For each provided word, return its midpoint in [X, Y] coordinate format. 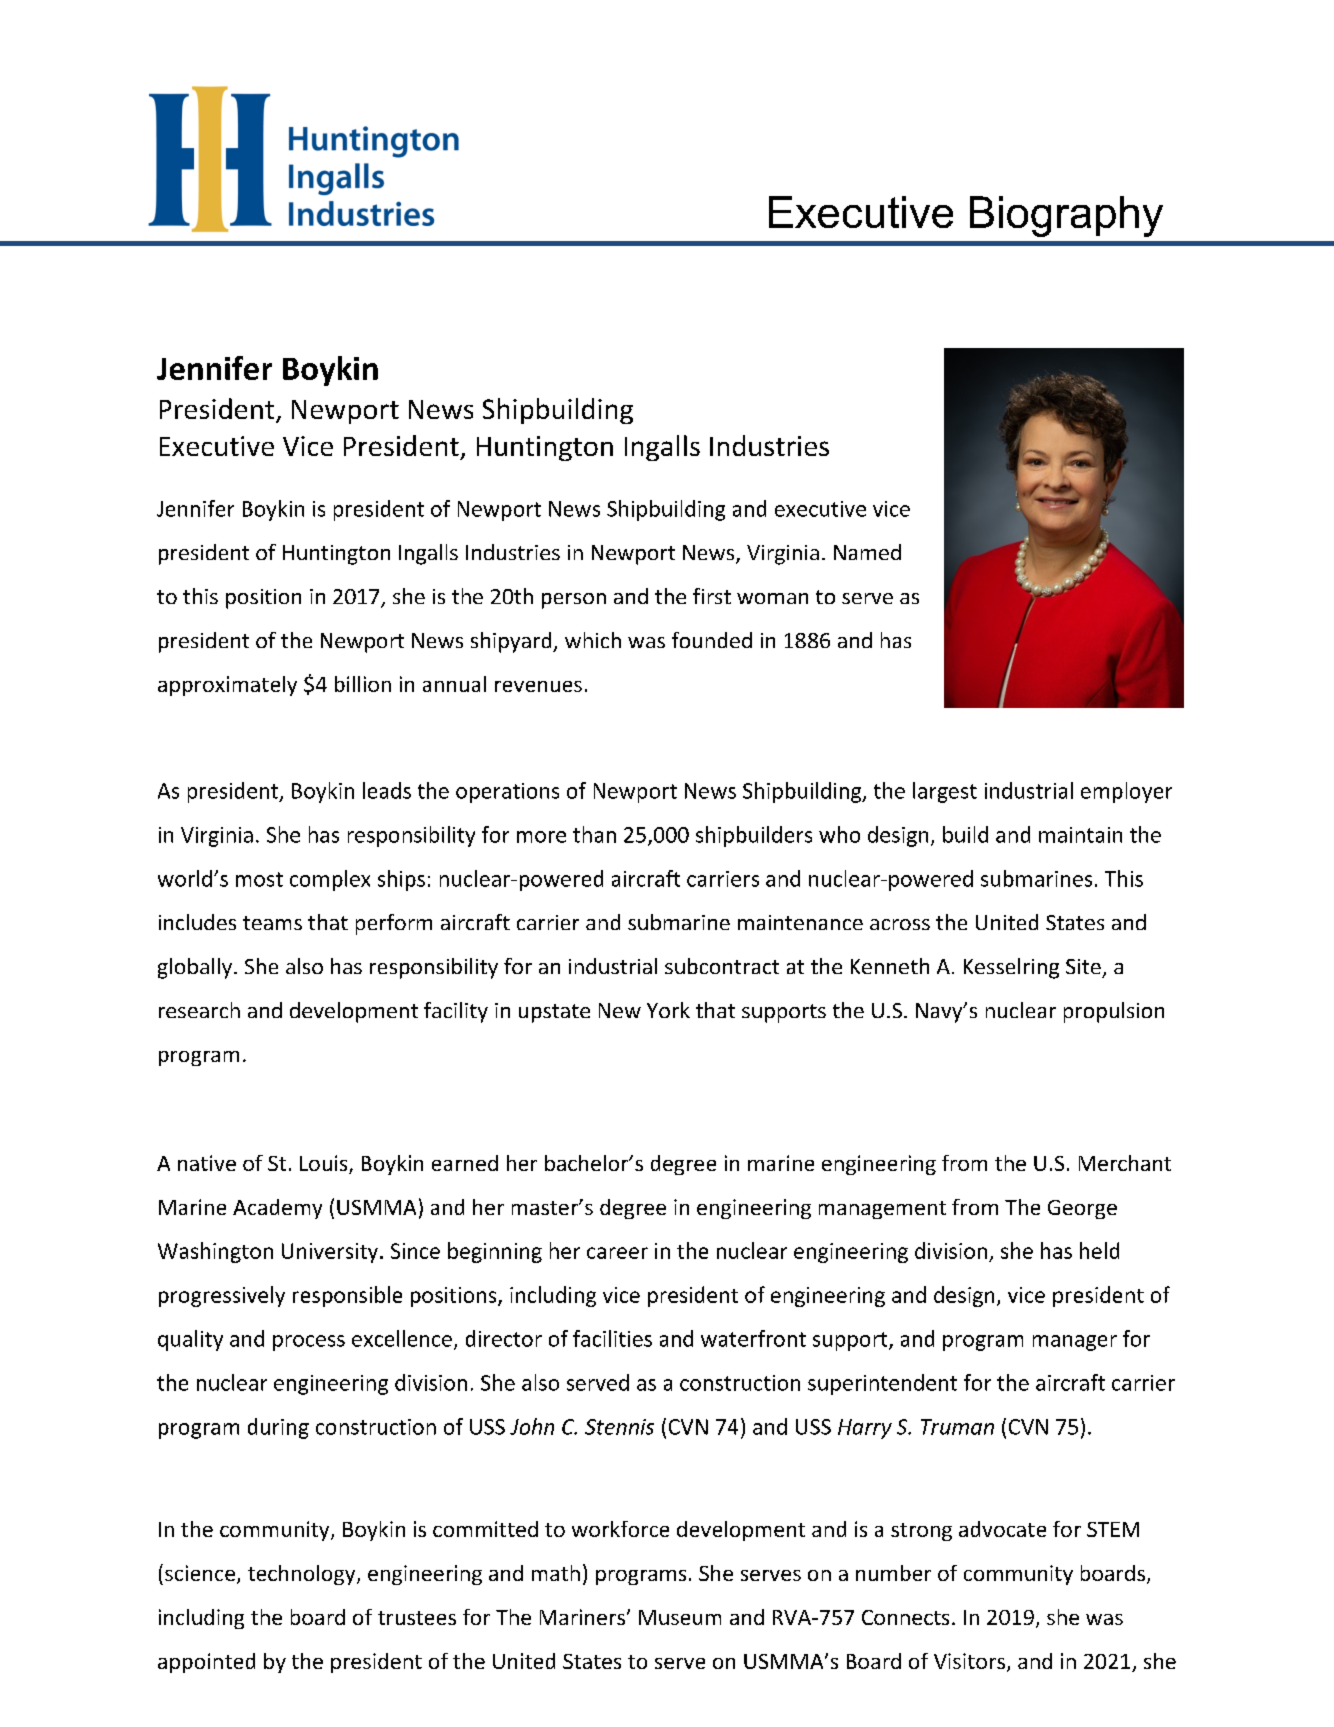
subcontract [722, 966]
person [574, 601]
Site [1083, 966]
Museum [680, 1617]
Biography [1066, 216]
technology [303, 1575]
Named [867, 552]
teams [272, 923]
